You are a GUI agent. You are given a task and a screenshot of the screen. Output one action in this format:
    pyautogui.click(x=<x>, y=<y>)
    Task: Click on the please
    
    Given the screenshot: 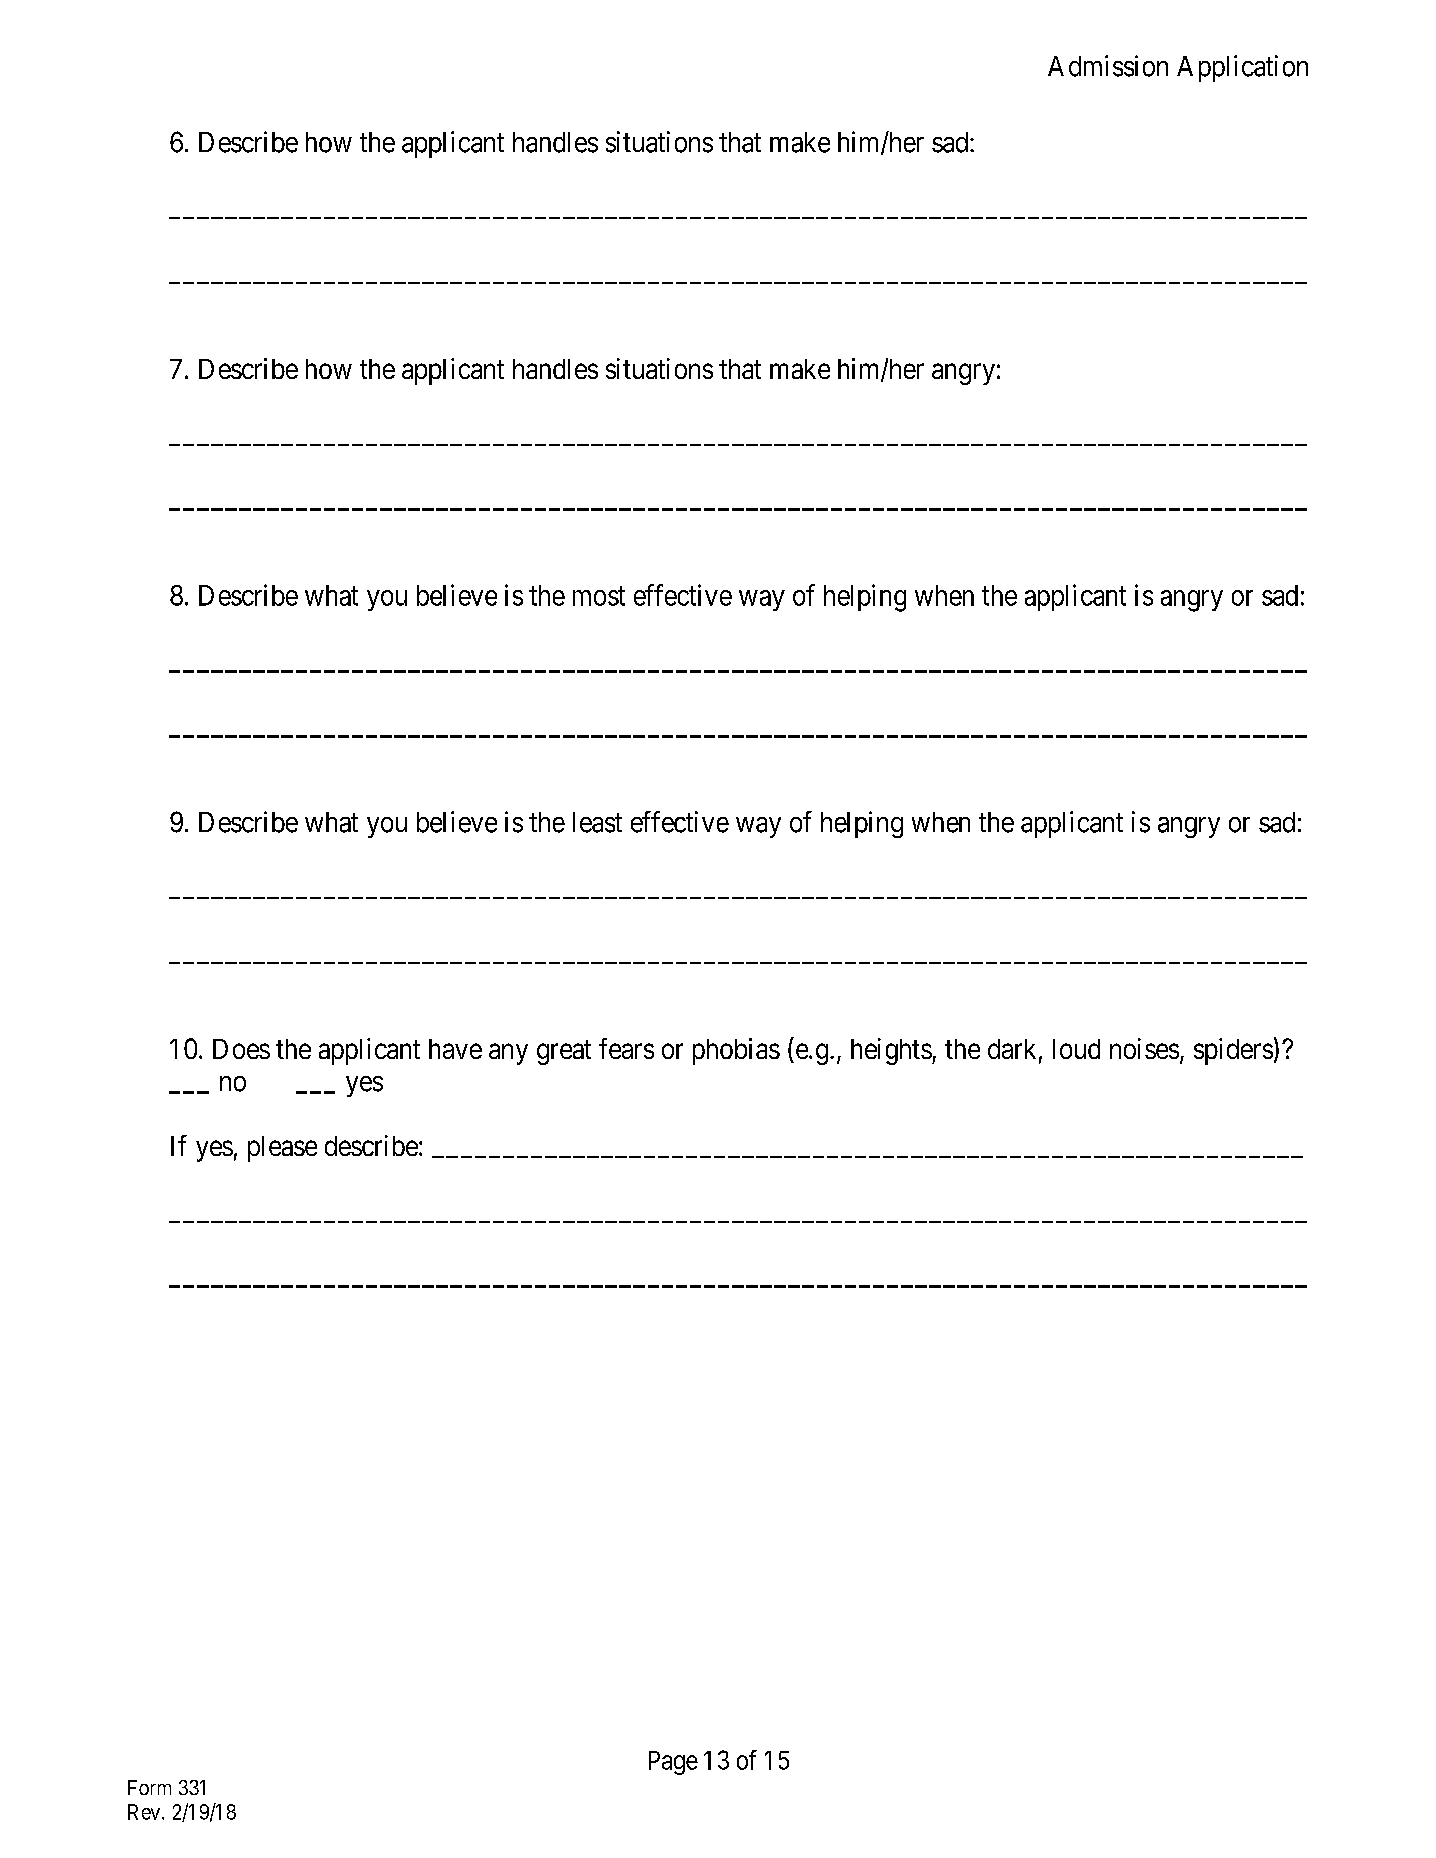 What is the action you would take?
    pyautogui.click(x=282, y=1149)
